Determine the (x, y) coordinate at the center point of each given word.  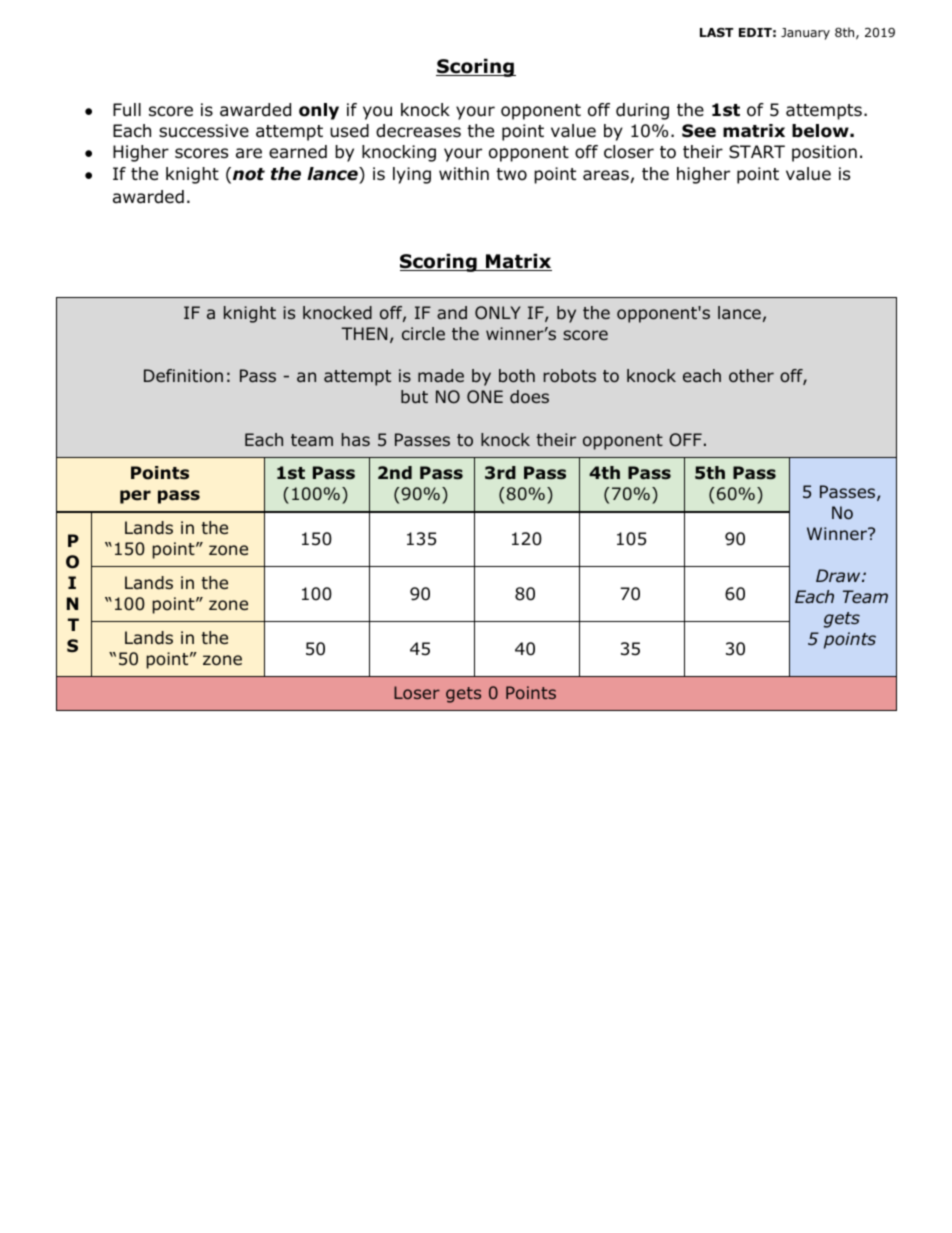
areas (606, 175)
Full (127, 110)
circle (423, 333)
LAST (717, 32)
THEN (364, 333)
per (135, 497)
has (356, 439)
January (805, 34)
